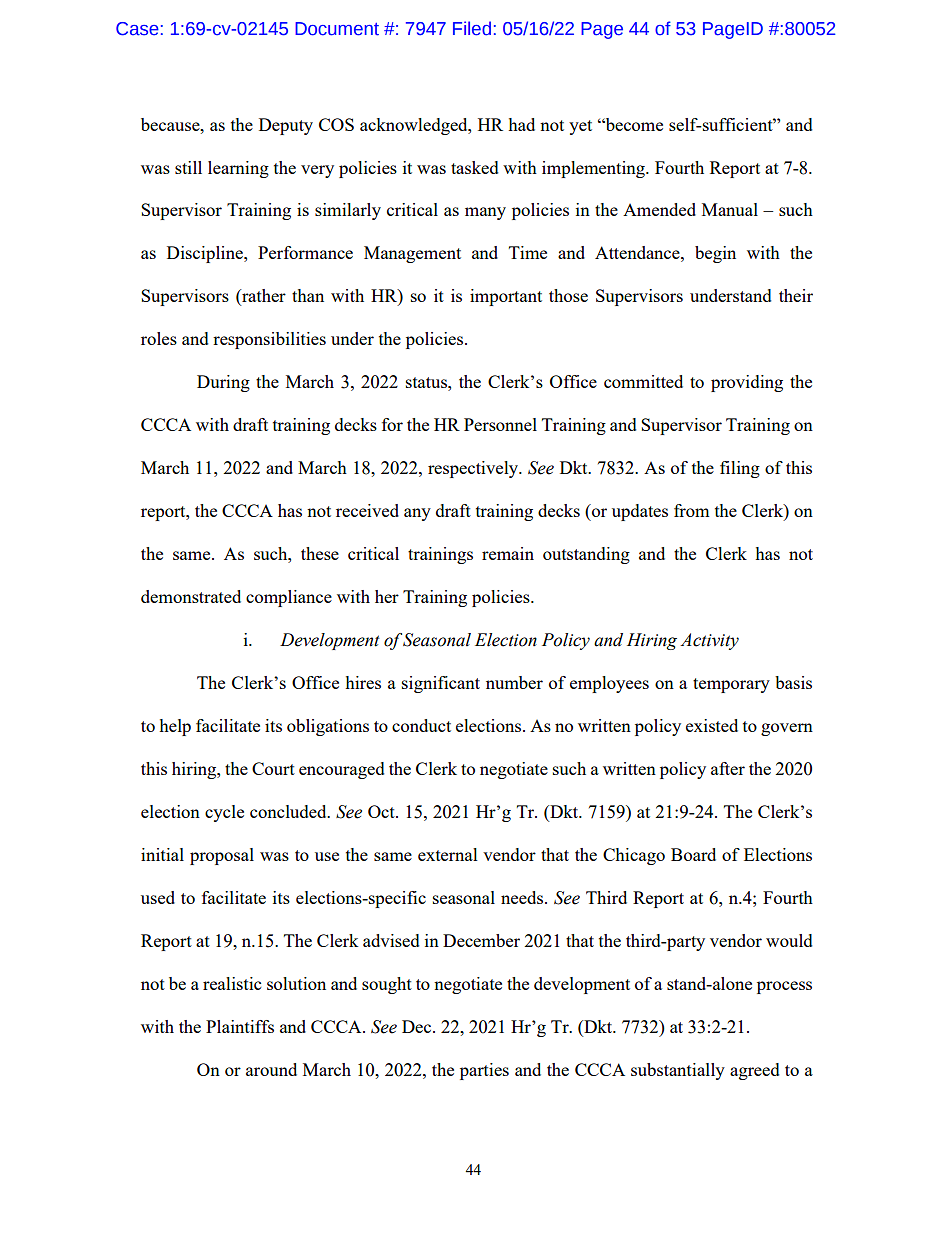 Image resolution: width=952 pixels, height=1233 pixels. I want to click on Filed, so click(472, 28).
